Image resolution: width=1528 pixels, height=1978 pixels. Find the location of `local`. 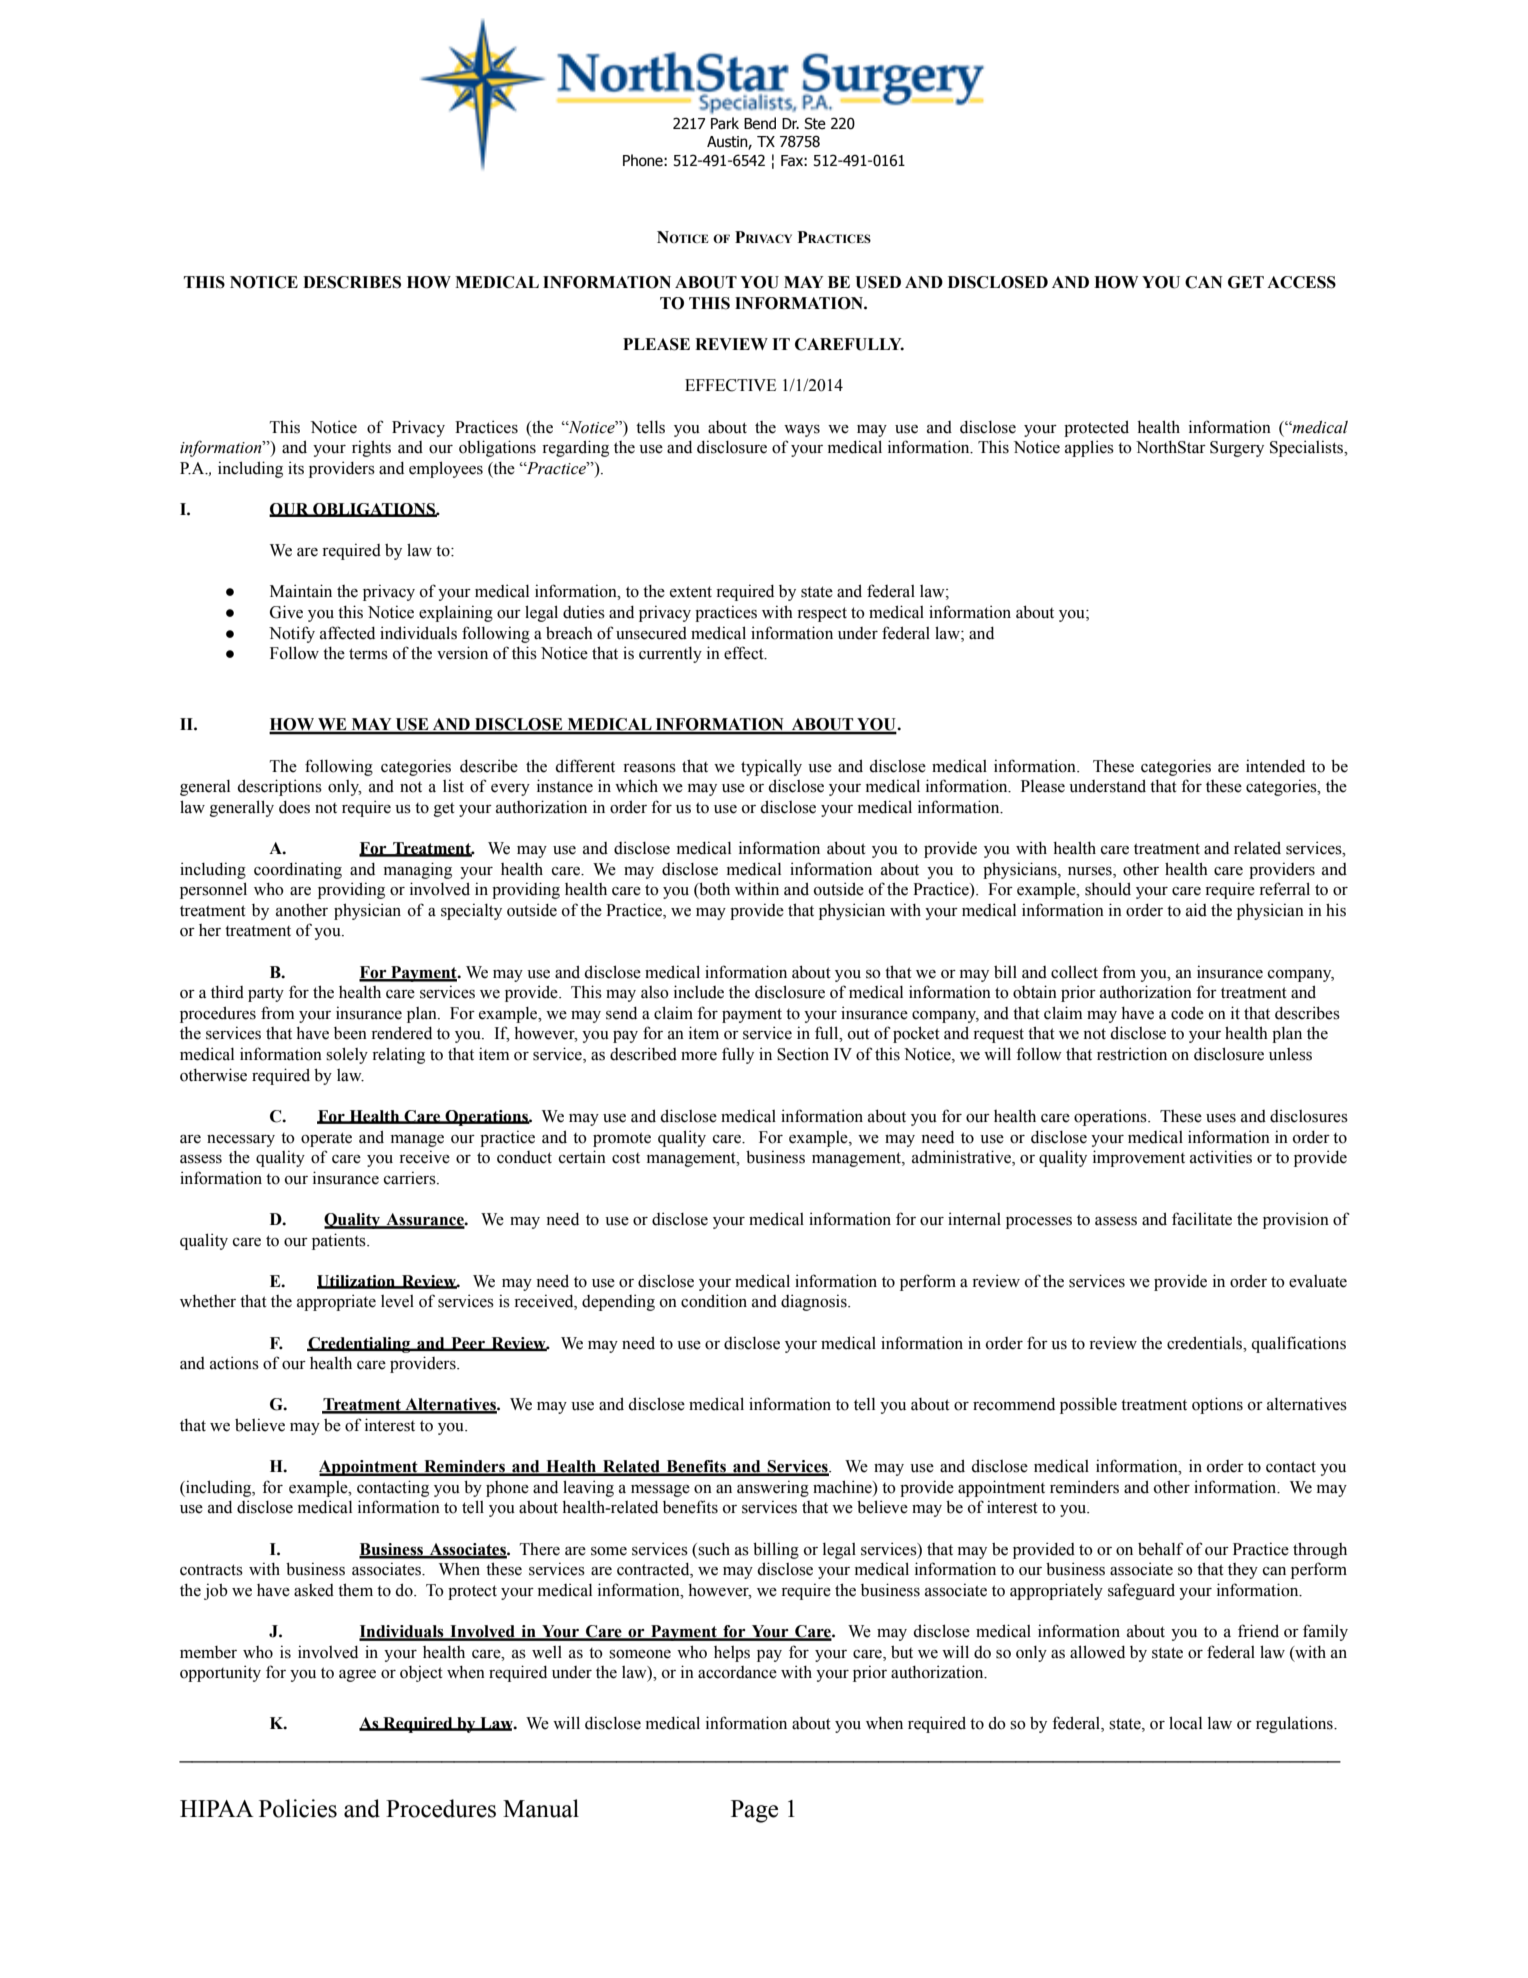

local is located at coordinates (1185, 1723).
